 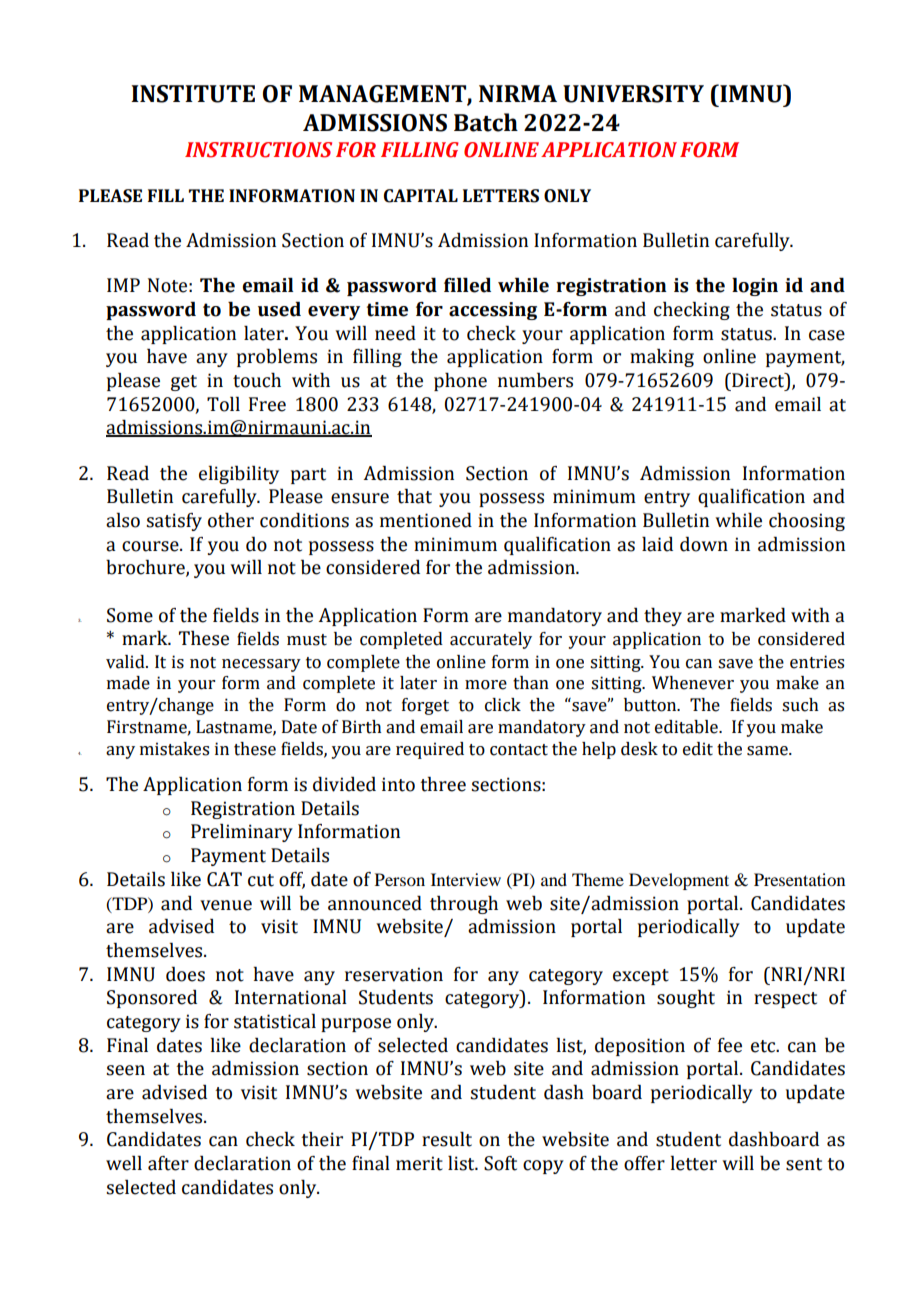 What do you see at coordinates (168, 1163) in the page?
I see `after` at bounding box center [168, 1163].
